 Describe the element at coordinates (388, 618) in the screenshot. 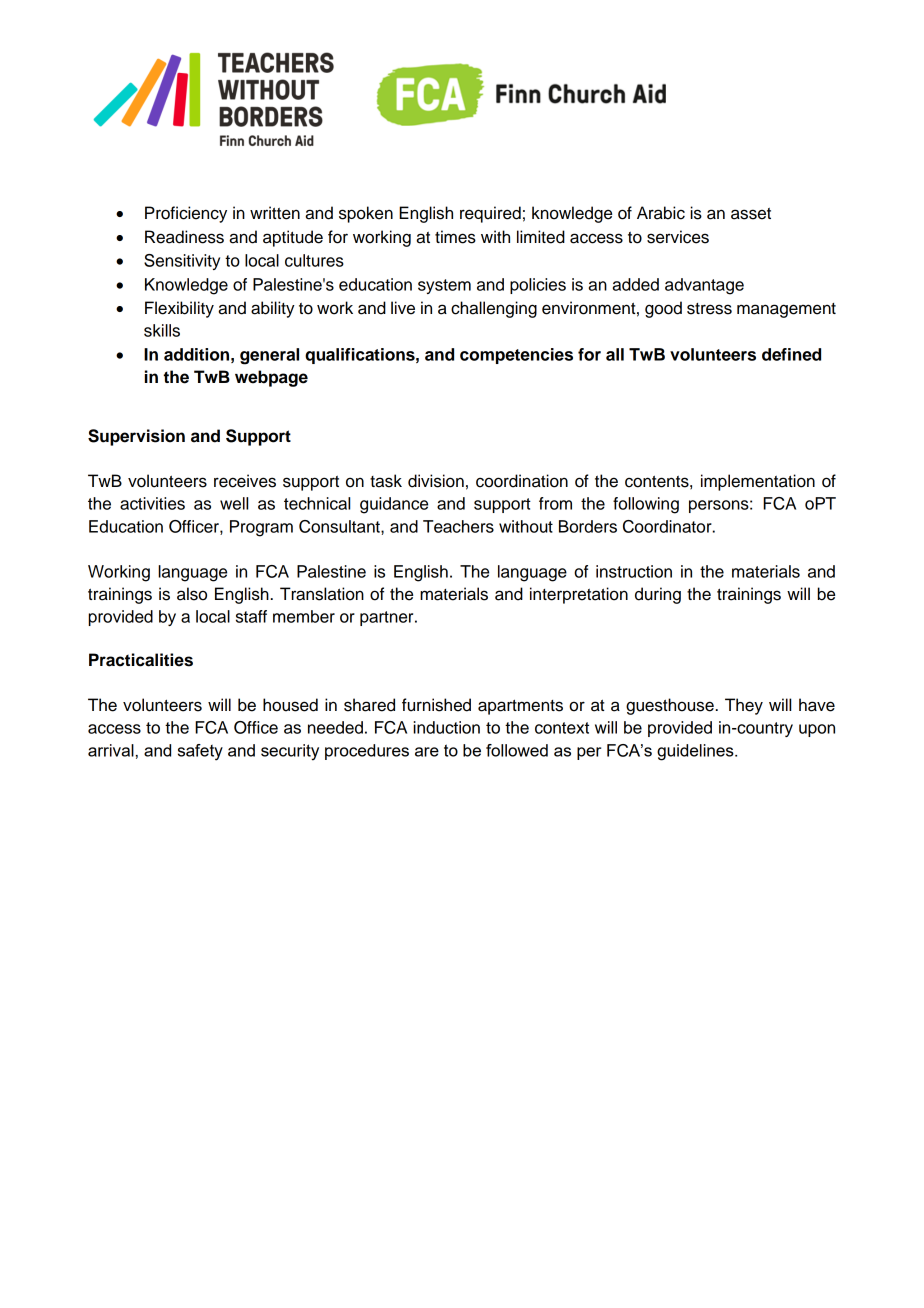

I see `partner` at that location.
